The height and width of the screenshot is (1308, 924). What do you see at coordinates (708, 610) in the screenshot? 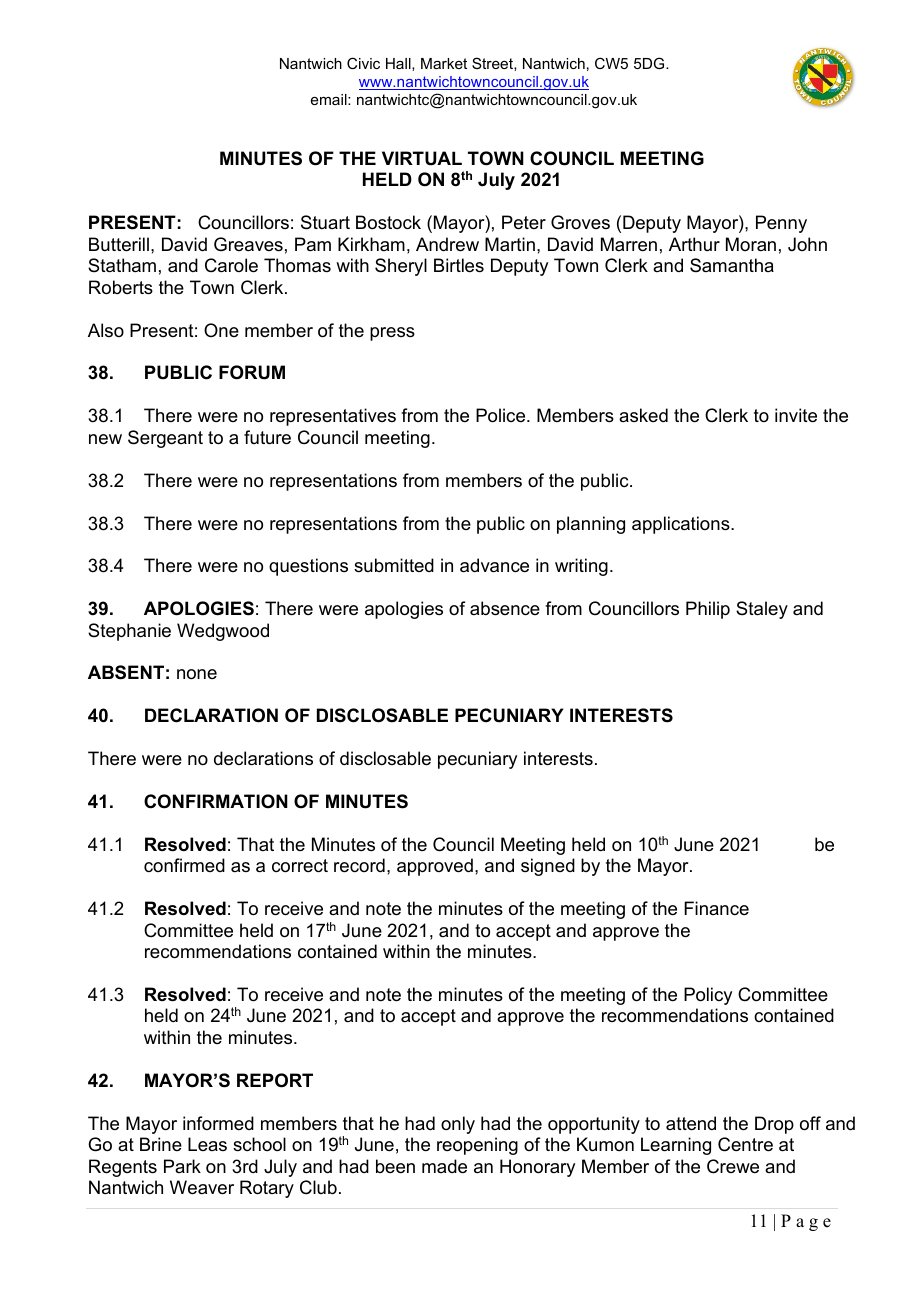
I see `Philip` at bounding box center [708, 610].
